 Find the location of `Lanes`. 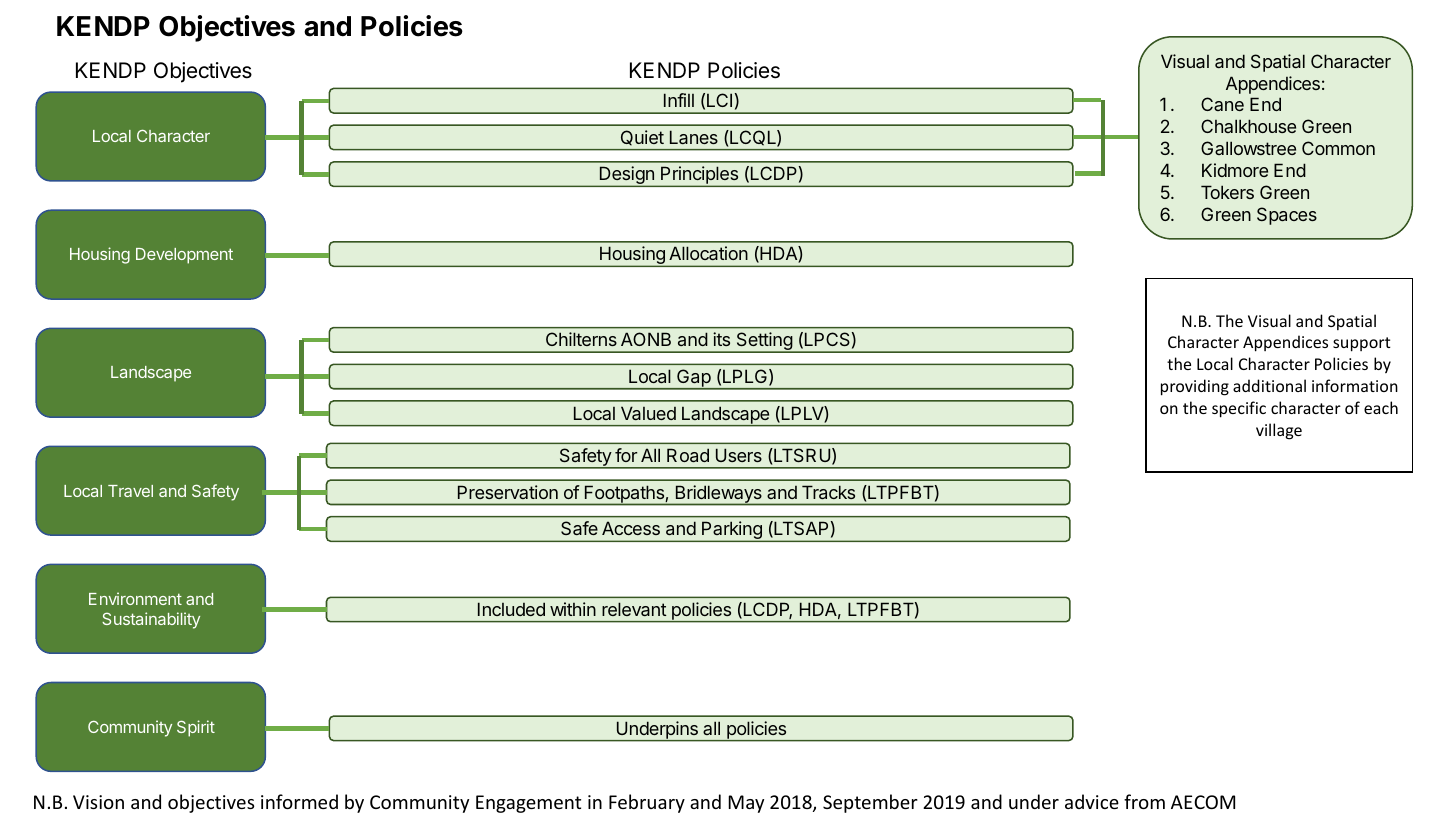

Lanes is located at coordinates (694, 137).
